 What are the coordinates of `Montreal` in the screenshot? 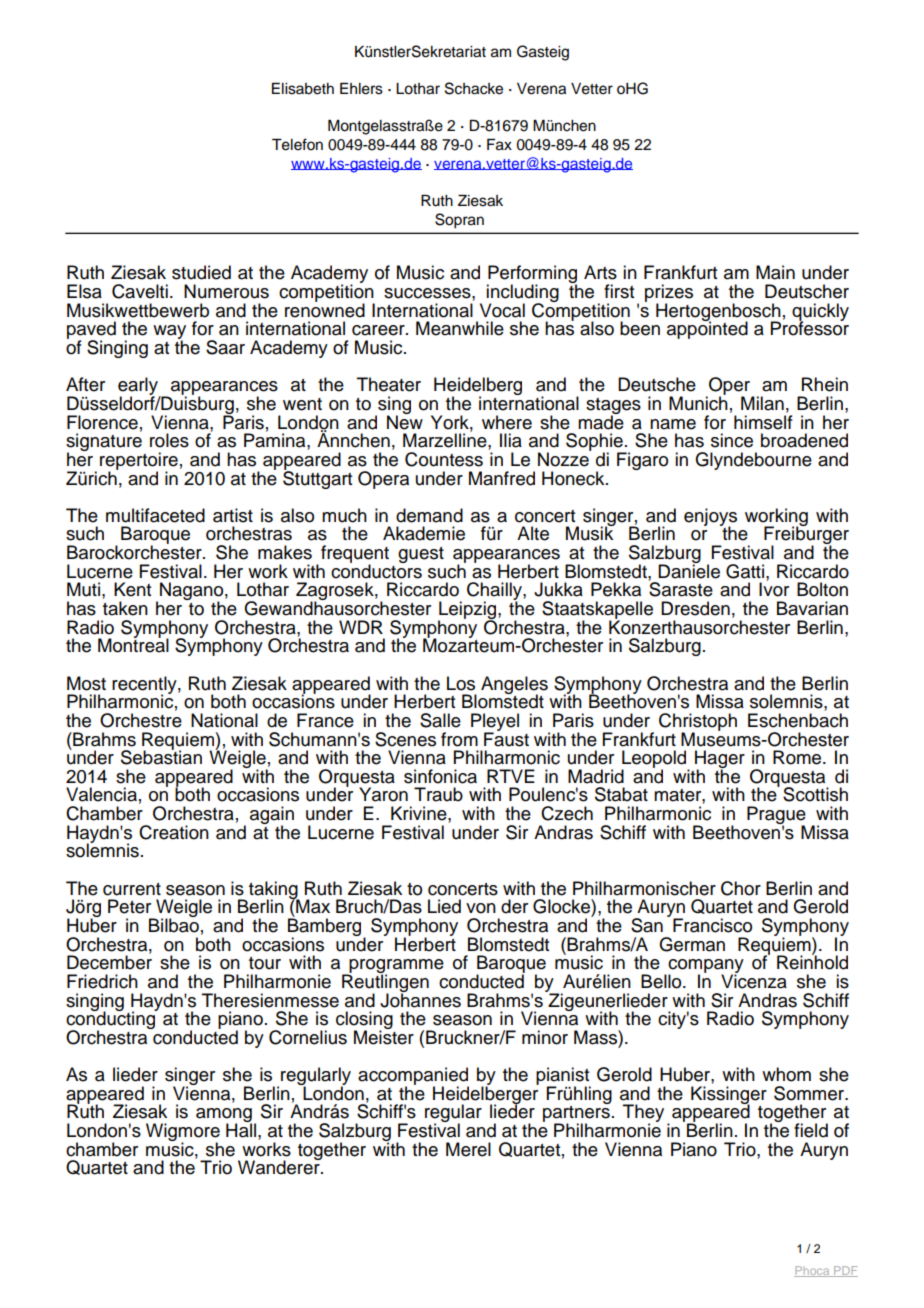 It's located at (133, 644).
